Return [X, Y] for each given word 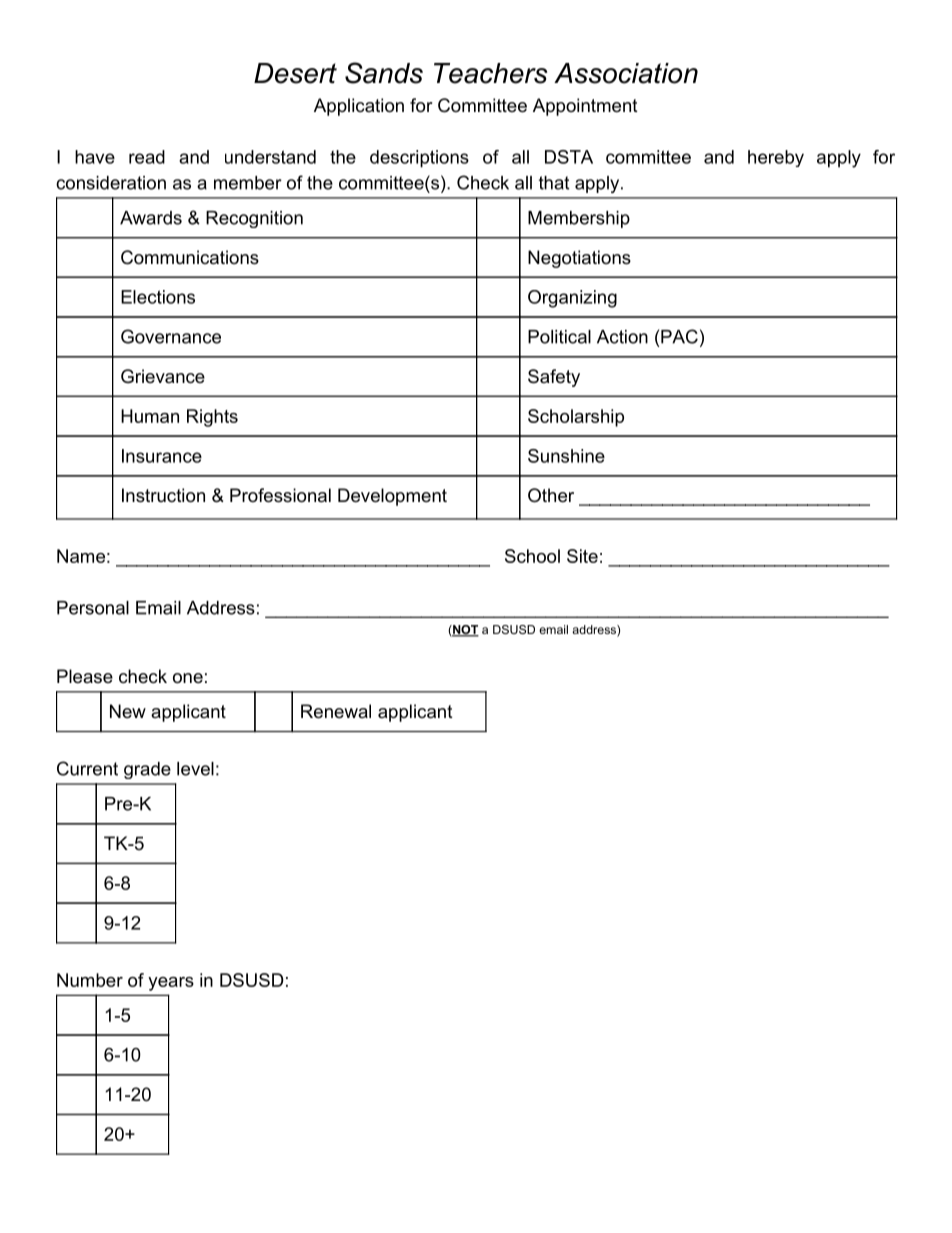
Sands [384, 73]
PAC [679, 336]
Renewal [336, 711]
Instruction [163, 495]
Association [626, 73]
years [171, 984]
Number [90, 980]
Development [392, 497]
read [147, 157]
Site [582, 556]
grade [147, 770]
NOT [465, 631]
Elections [158, 297]
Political [559, 337]
